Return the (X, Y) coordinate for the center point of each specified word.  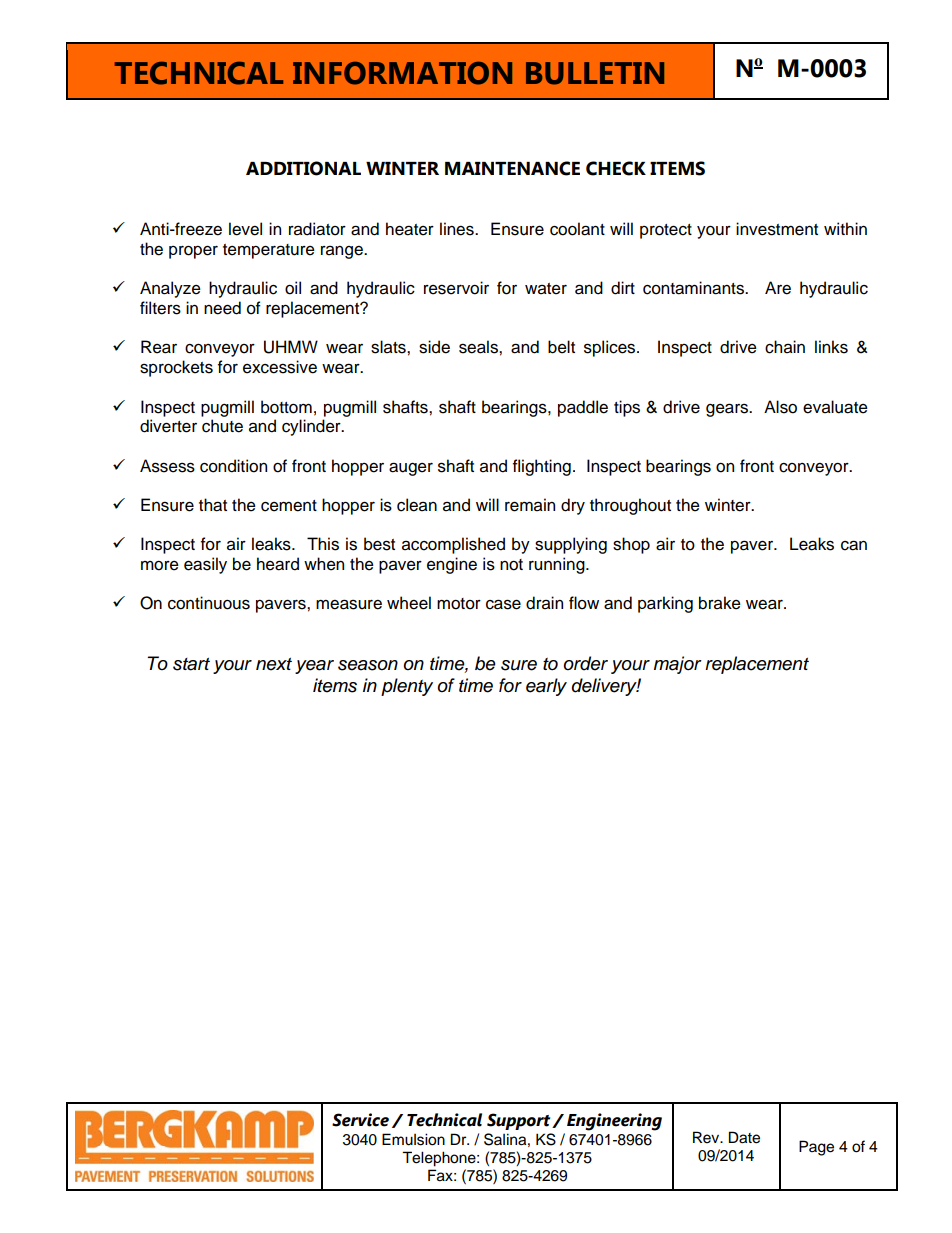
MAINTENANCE (512, 168)
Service (360, 1120)
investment (777, 229)
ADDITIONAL (303, 168)
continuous (209, 603)
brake (720, 603)
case (503, 604)
